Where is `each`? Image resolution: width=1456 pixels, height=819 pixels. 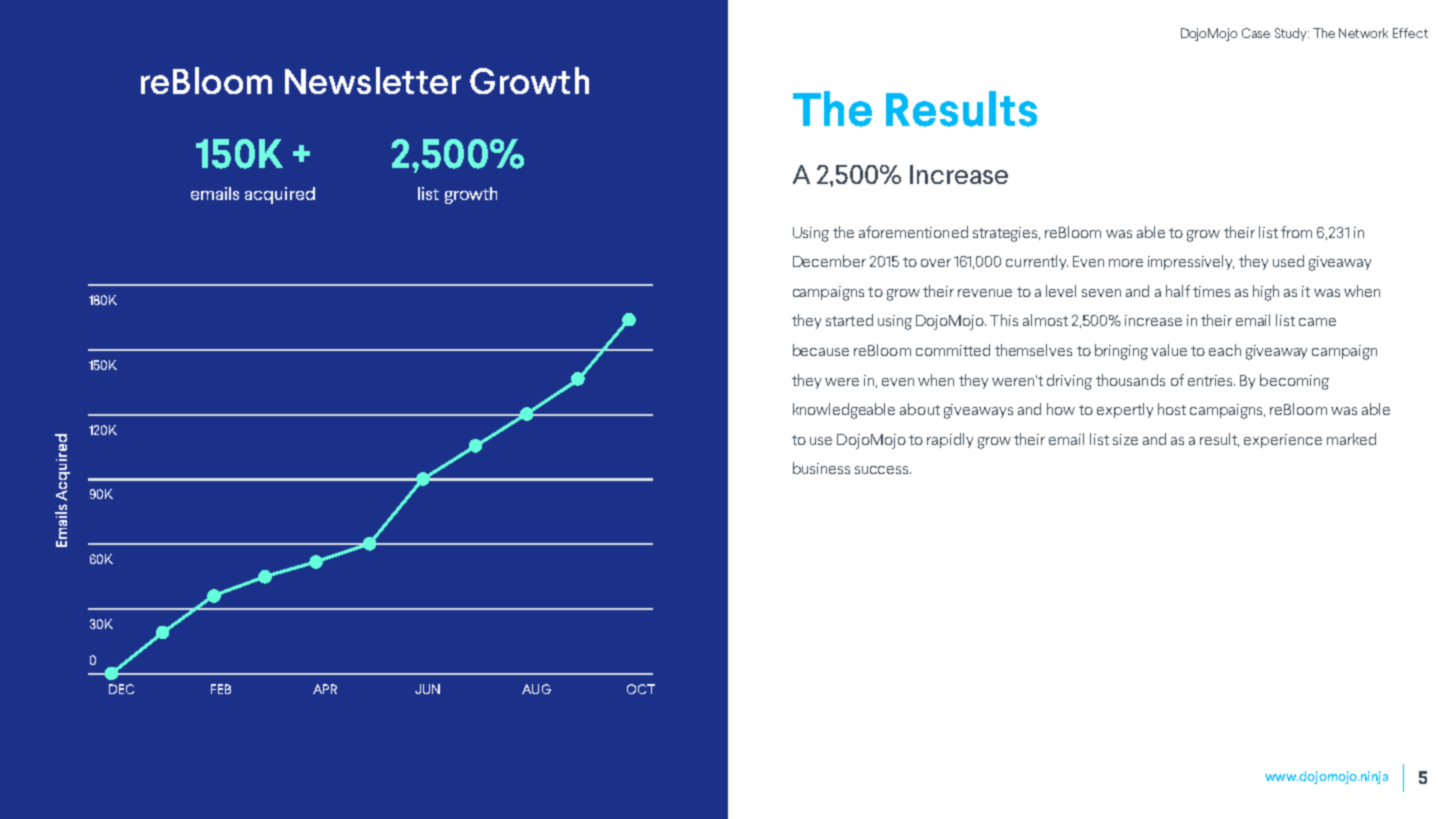 each is located at coordinates (1225, 350).
